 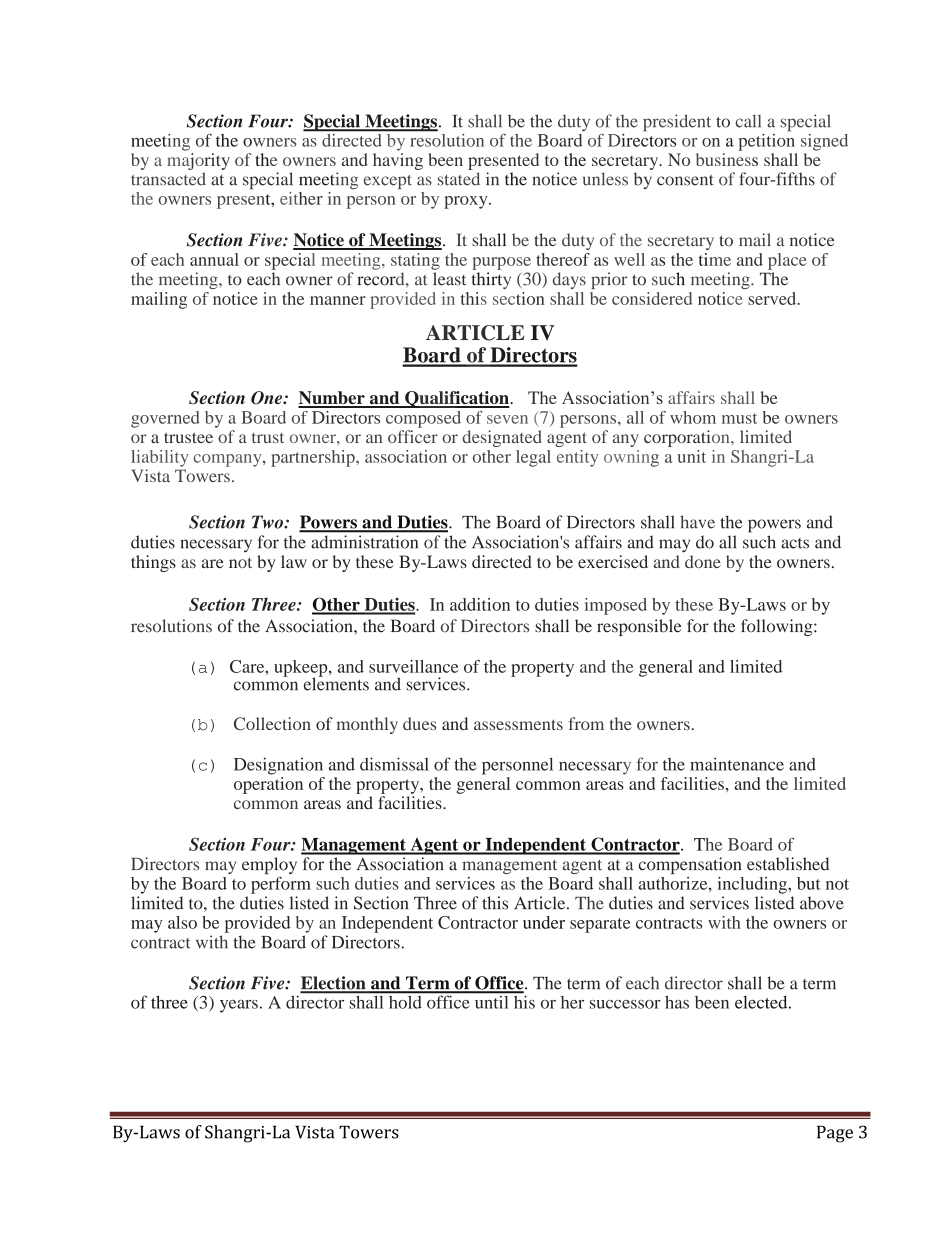 I want to click on operation, so click(x=268, y=785).
